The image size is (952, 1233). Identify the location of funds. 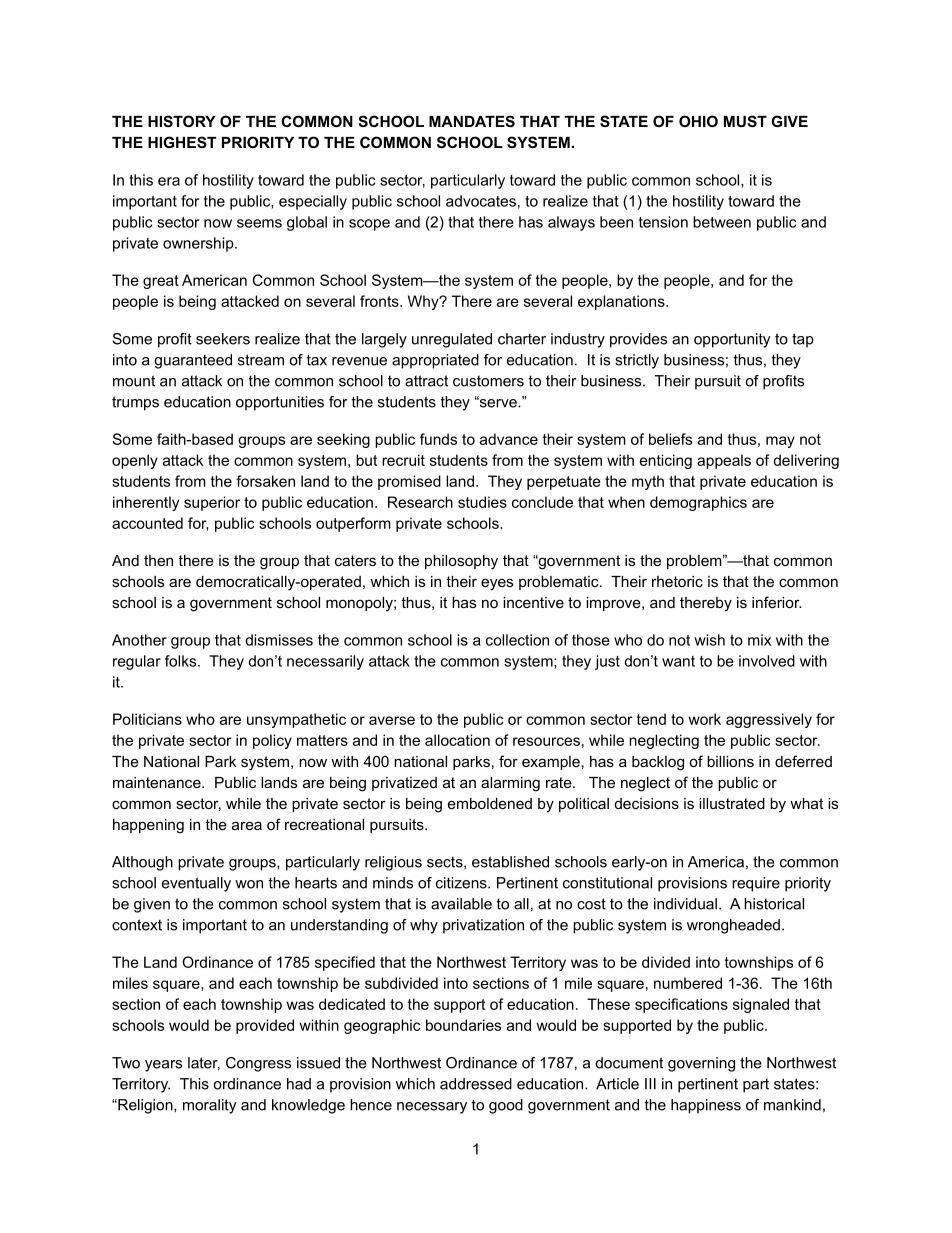
(438, 439).
